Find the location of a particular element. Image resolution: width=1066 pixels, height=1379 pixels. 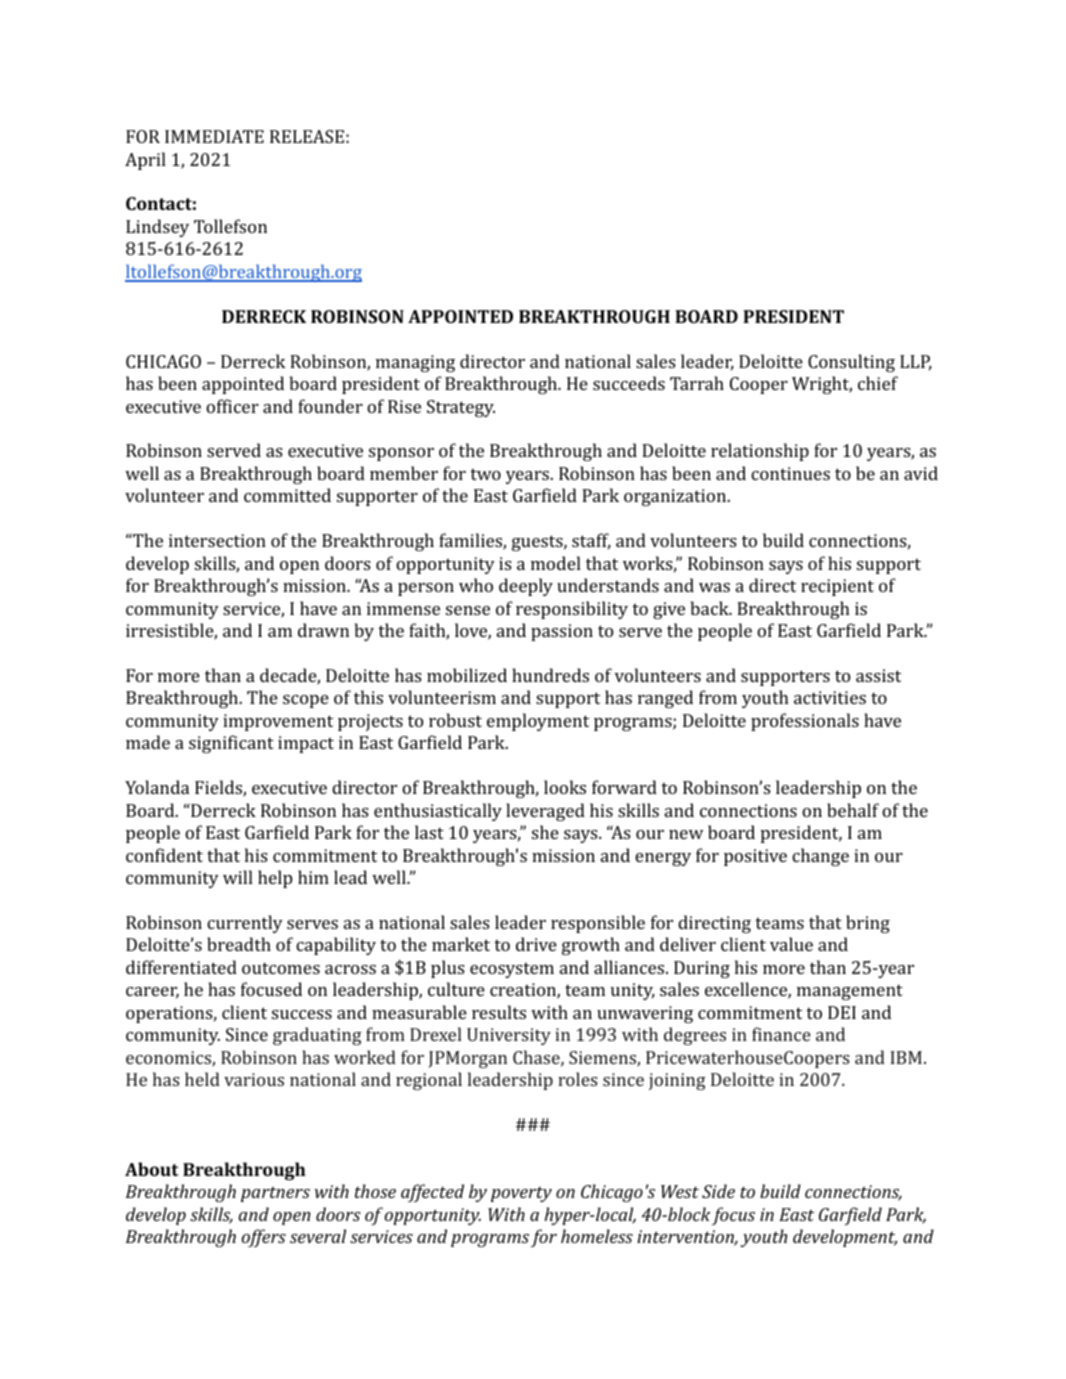

partners is located at coordinates (275, 1194).
